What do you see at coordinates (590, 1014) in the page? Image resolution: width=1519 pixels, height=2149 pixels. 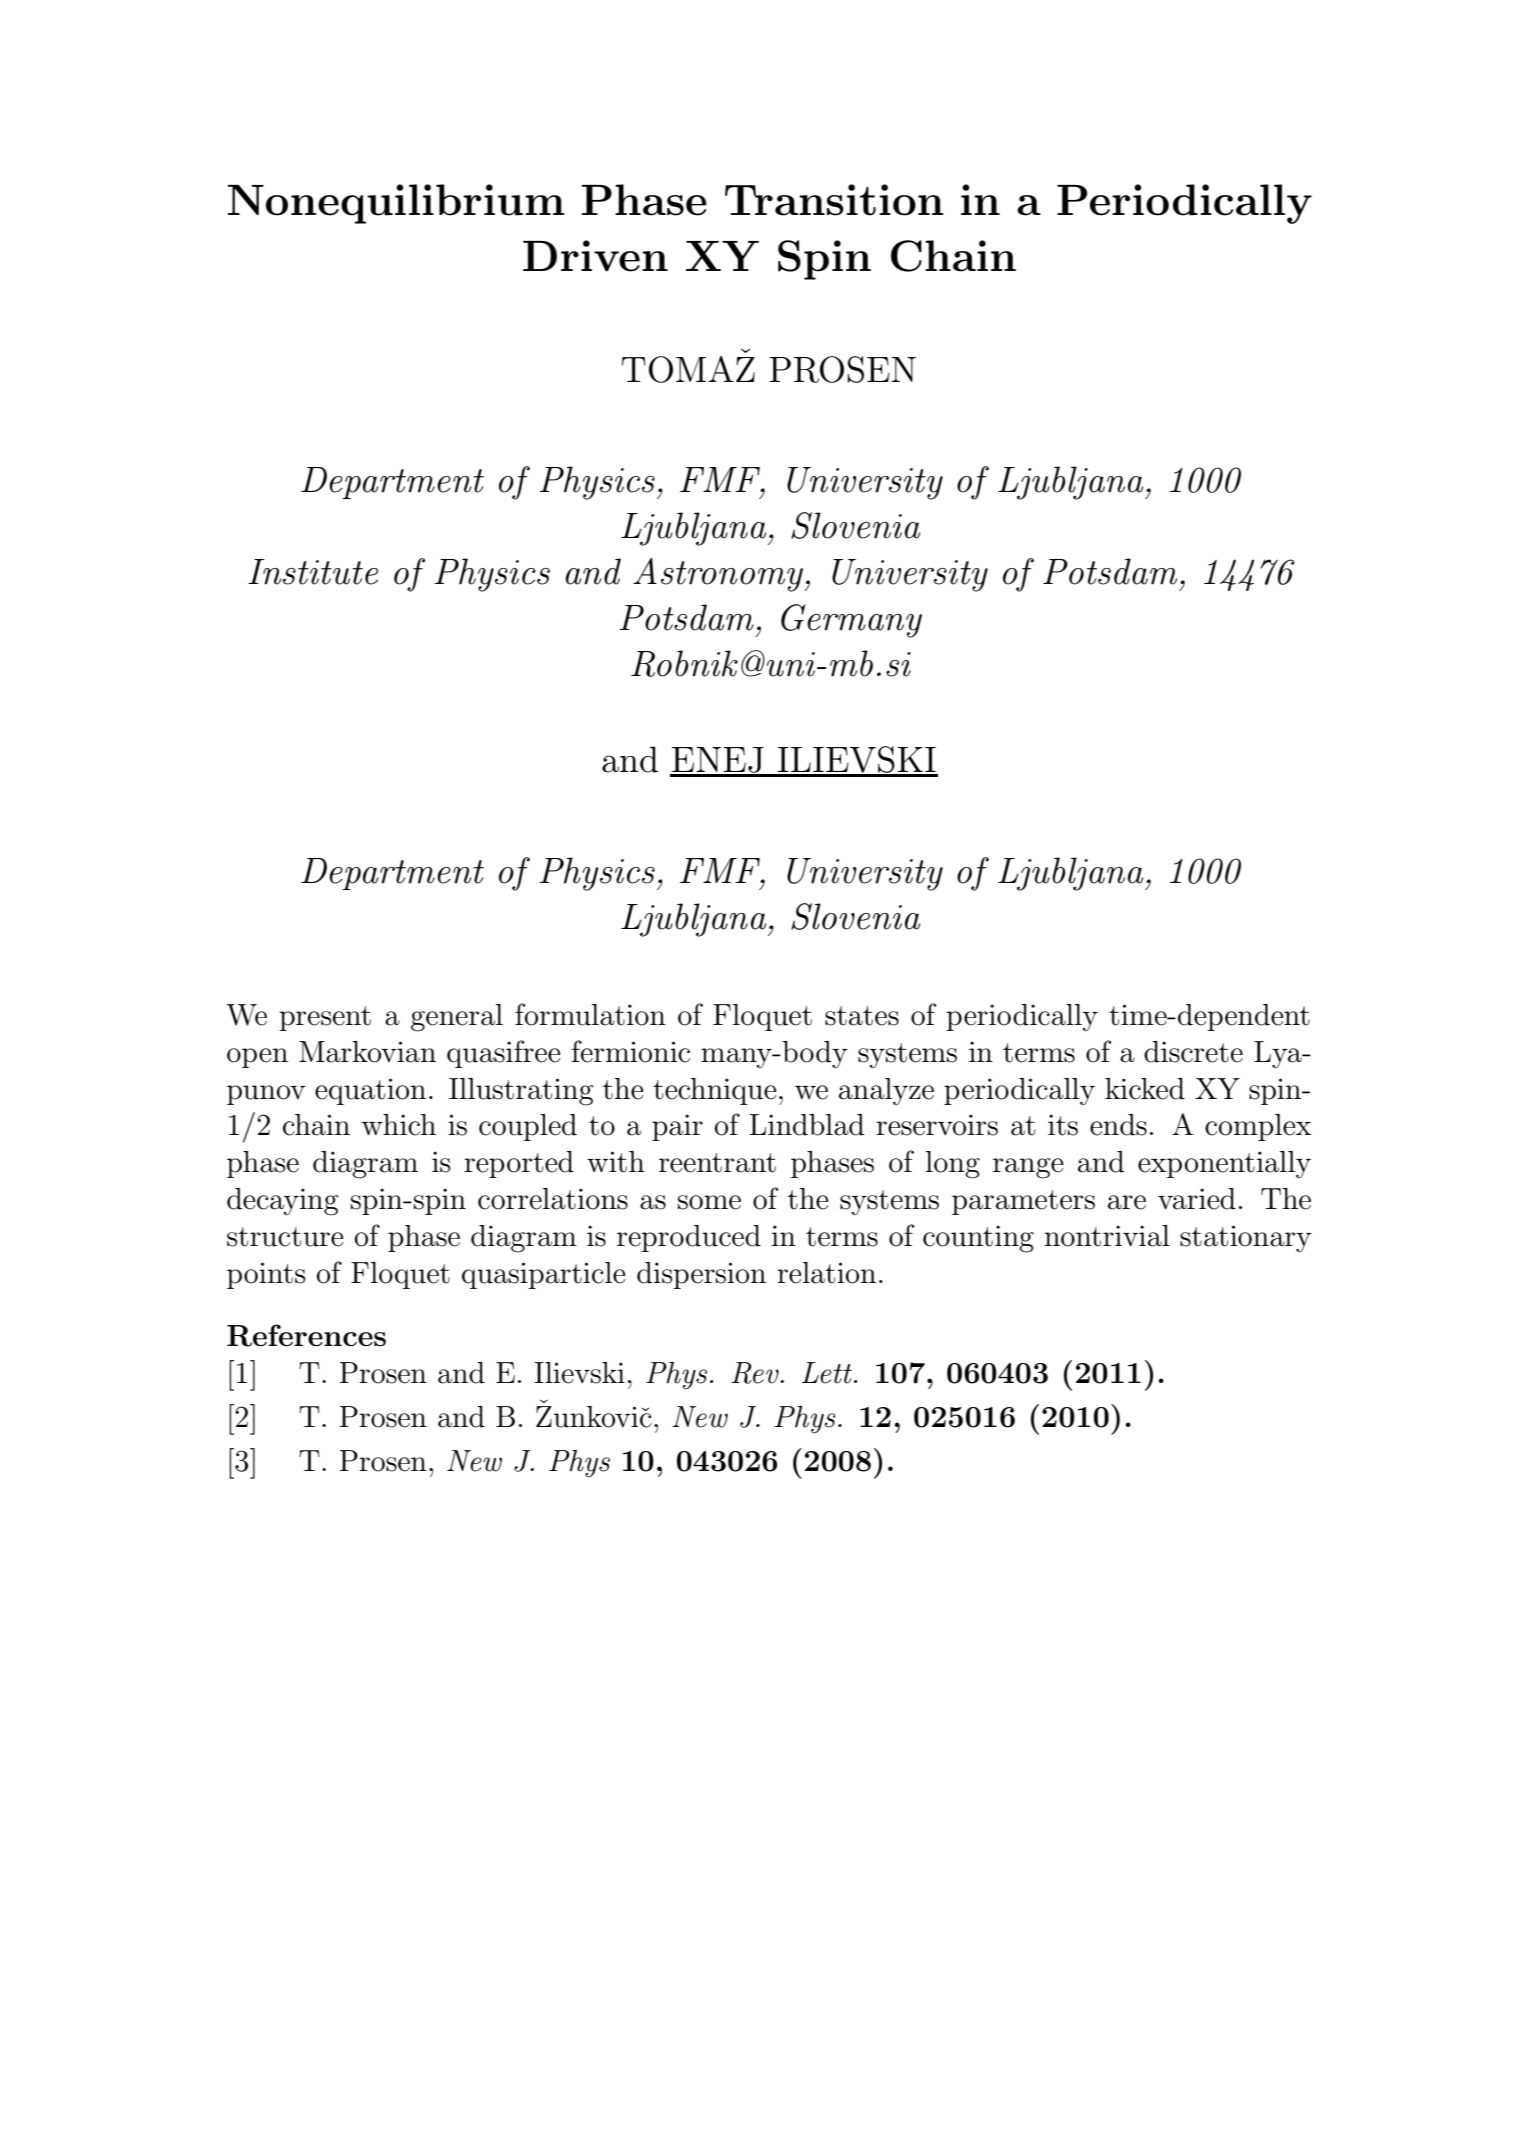 I see `formulation` at bounding box center [590, 1014].
